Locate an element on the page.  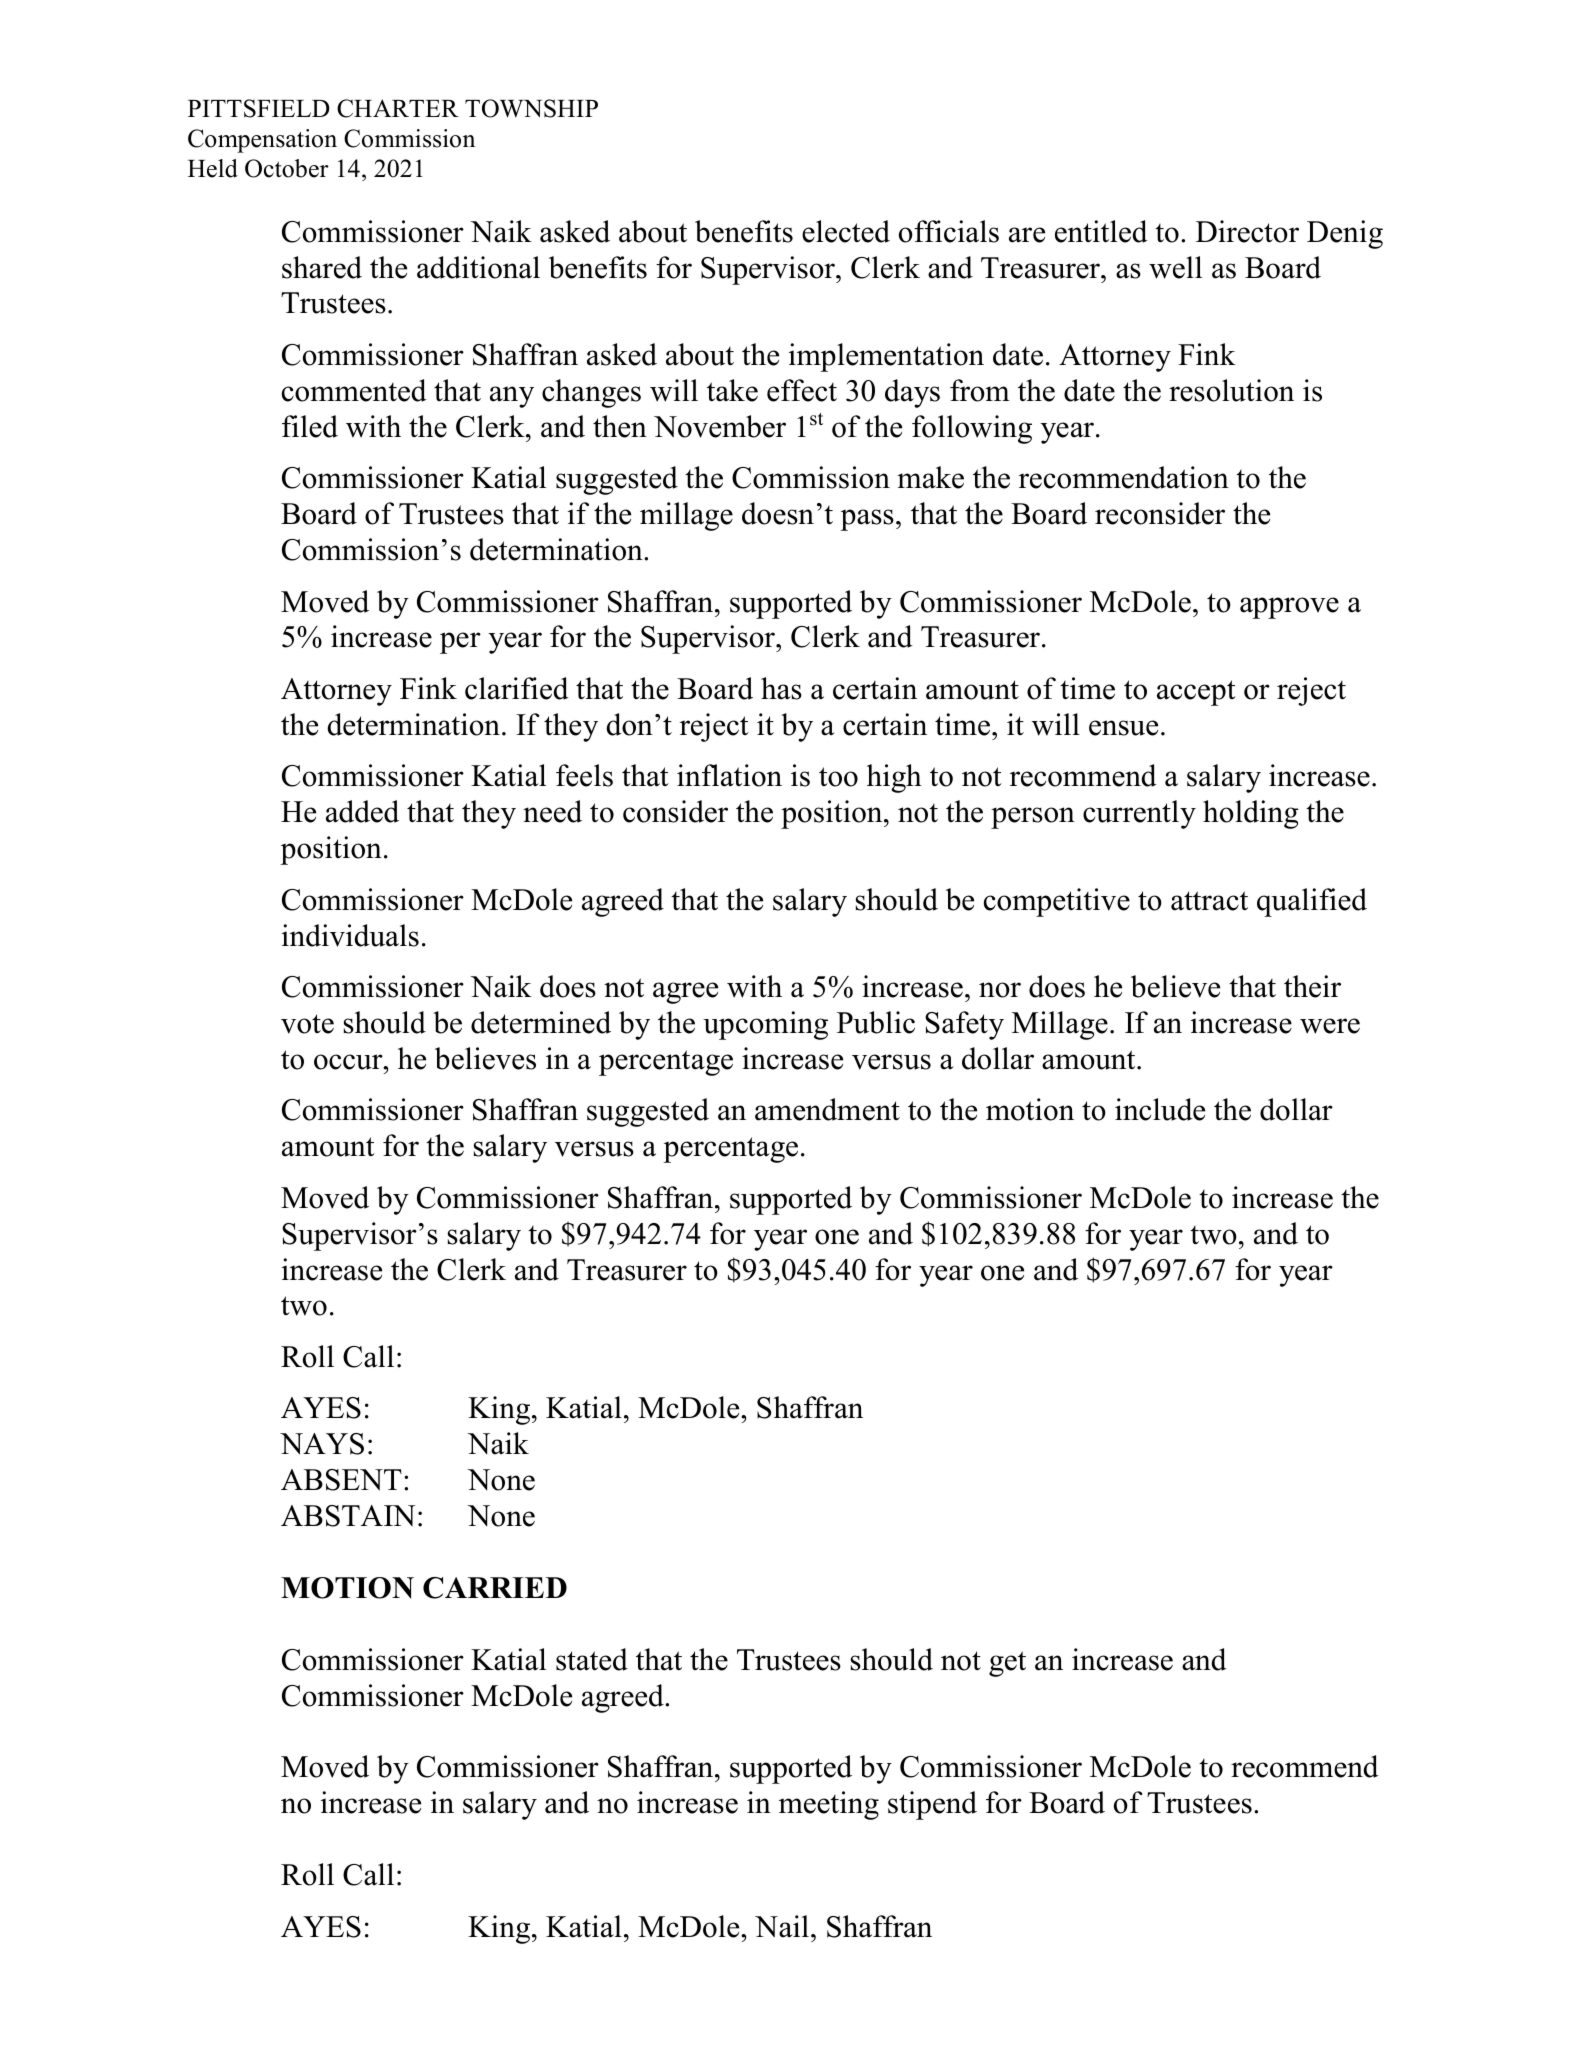
elected is located at coordinates (846, 231).
